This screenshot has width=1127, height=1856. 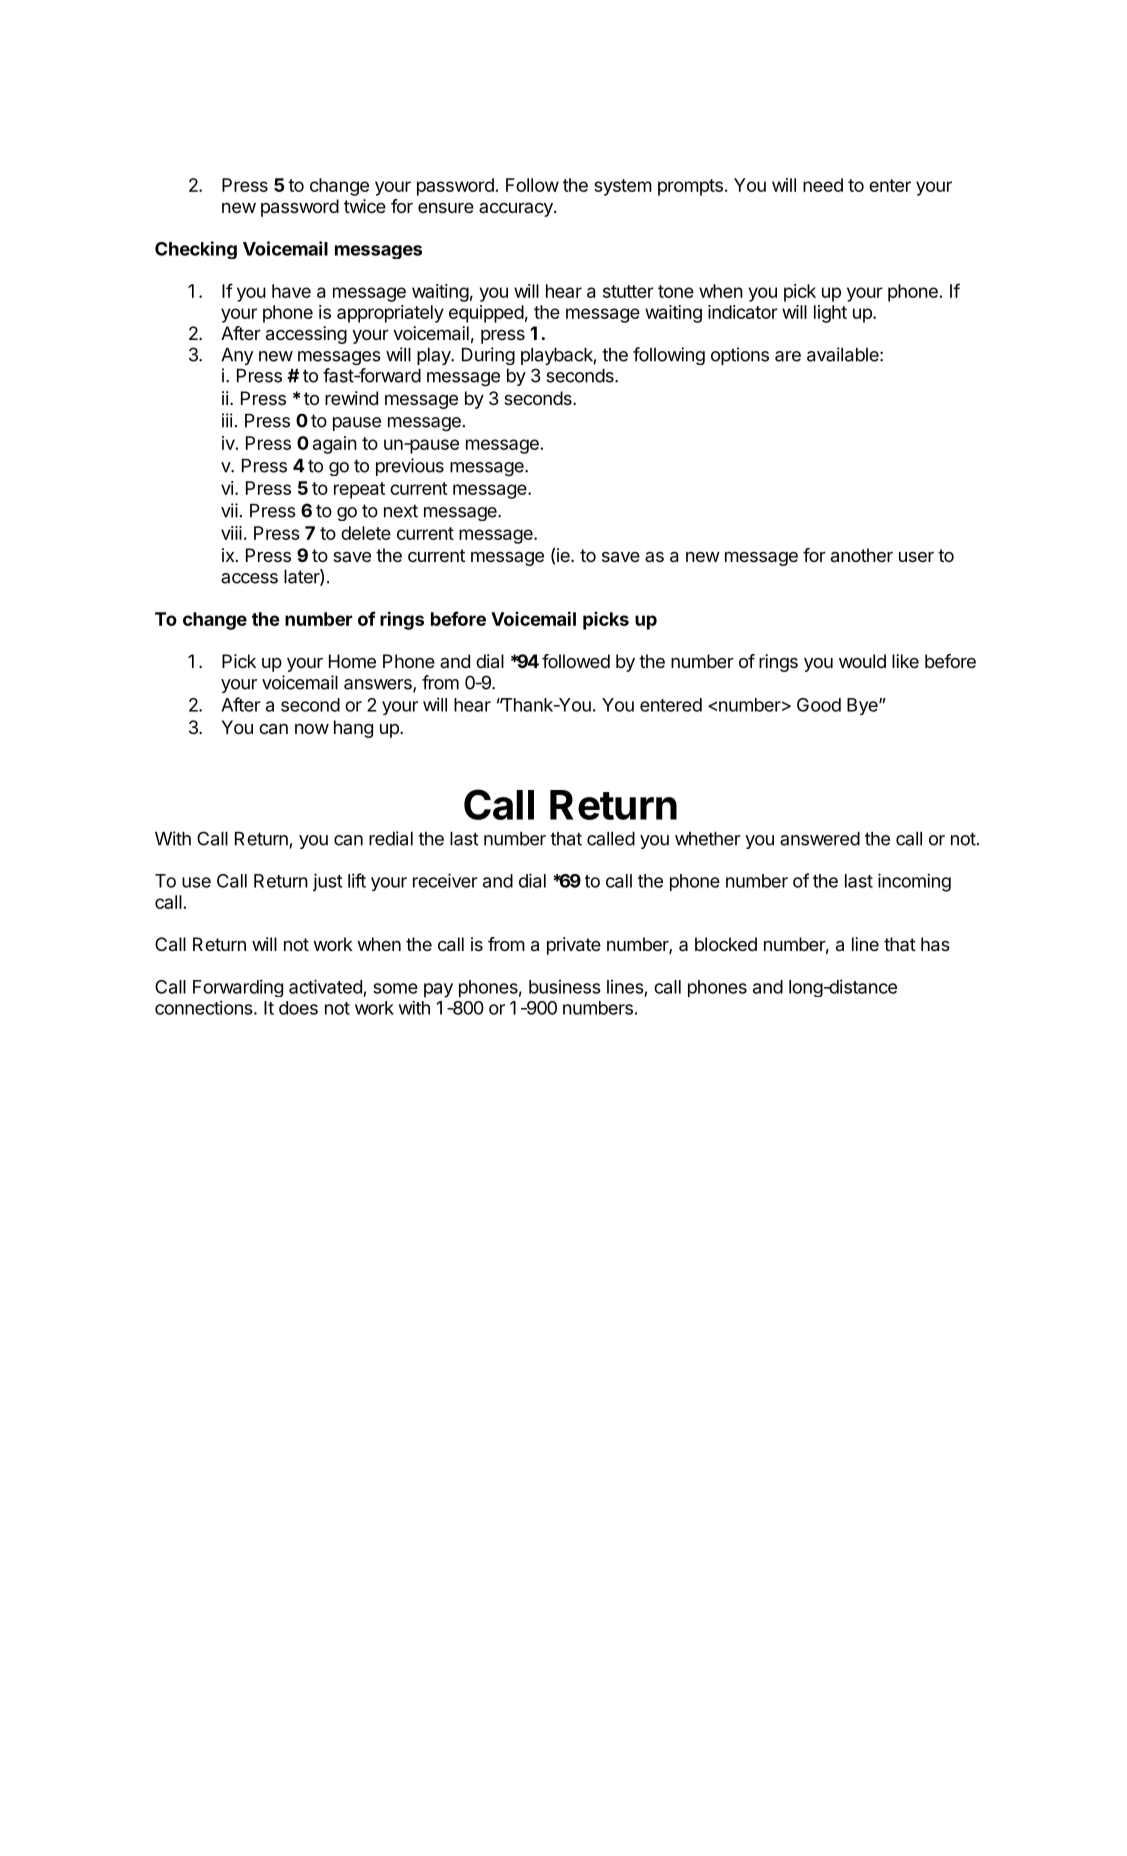 I want to click on business, so click(x=565, y=987).
